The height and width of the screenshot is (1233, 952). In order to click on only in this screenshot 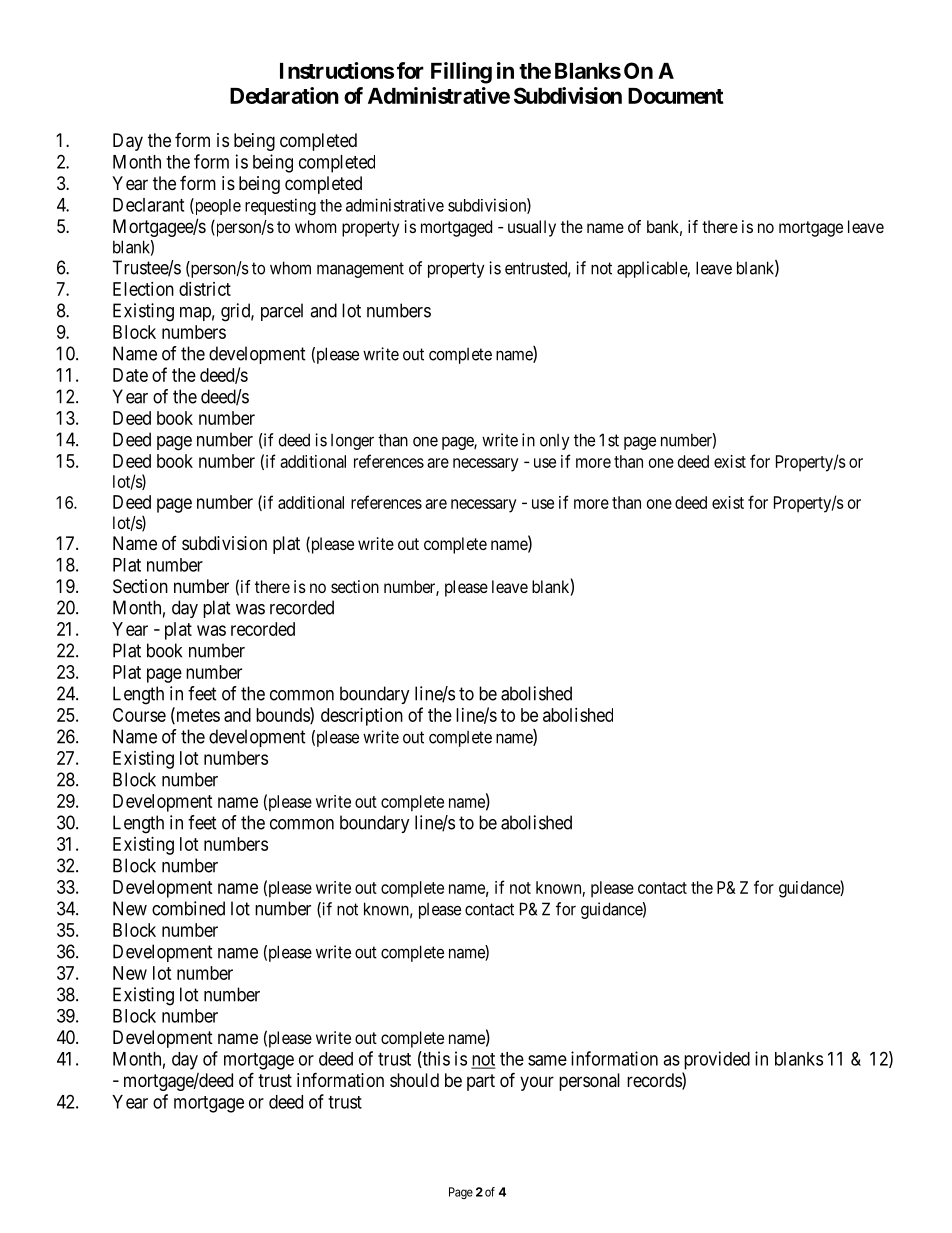, I will do `click(555, 442)`.
